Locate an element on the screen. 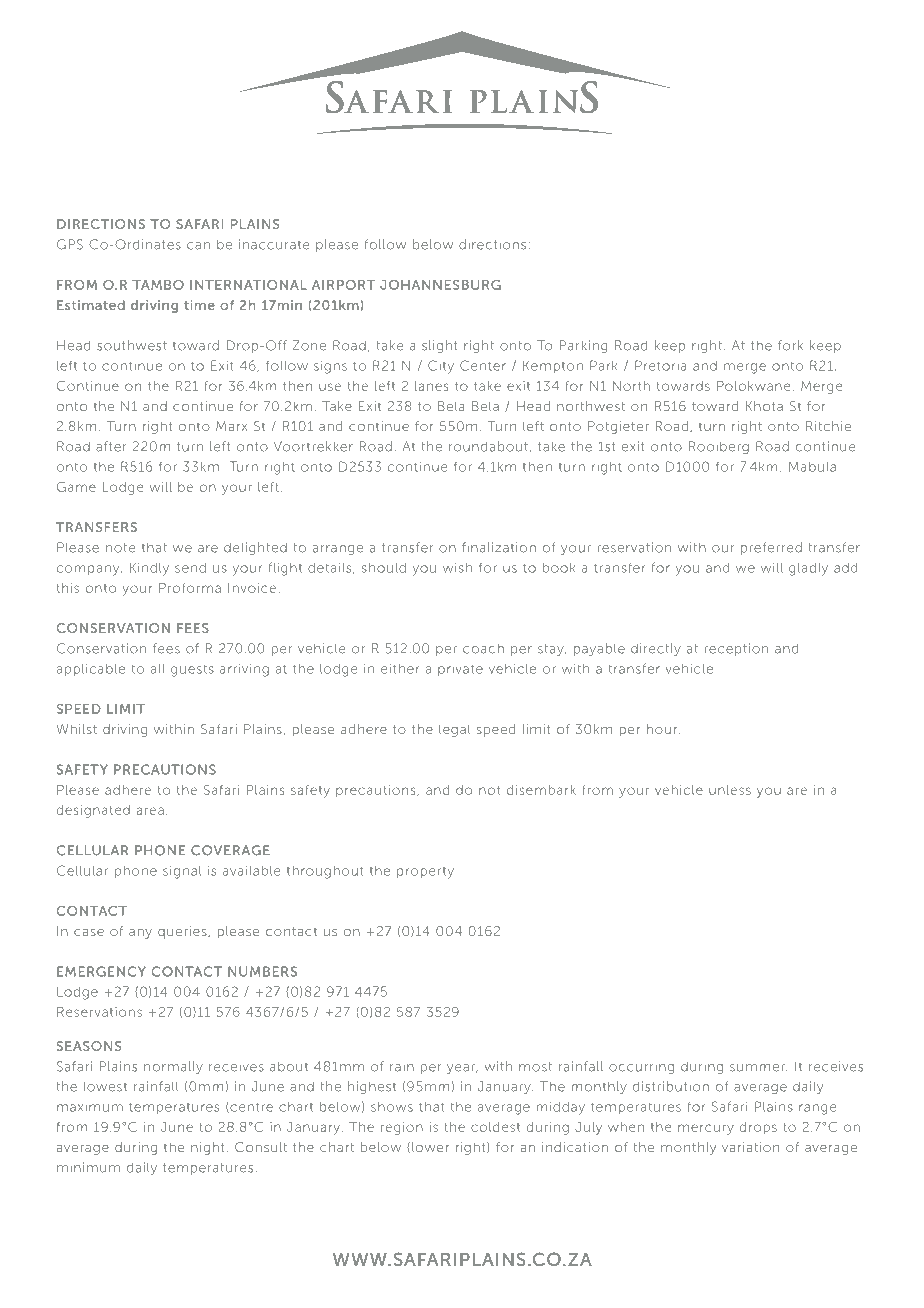  night is located at coordinates (208, 1148).
